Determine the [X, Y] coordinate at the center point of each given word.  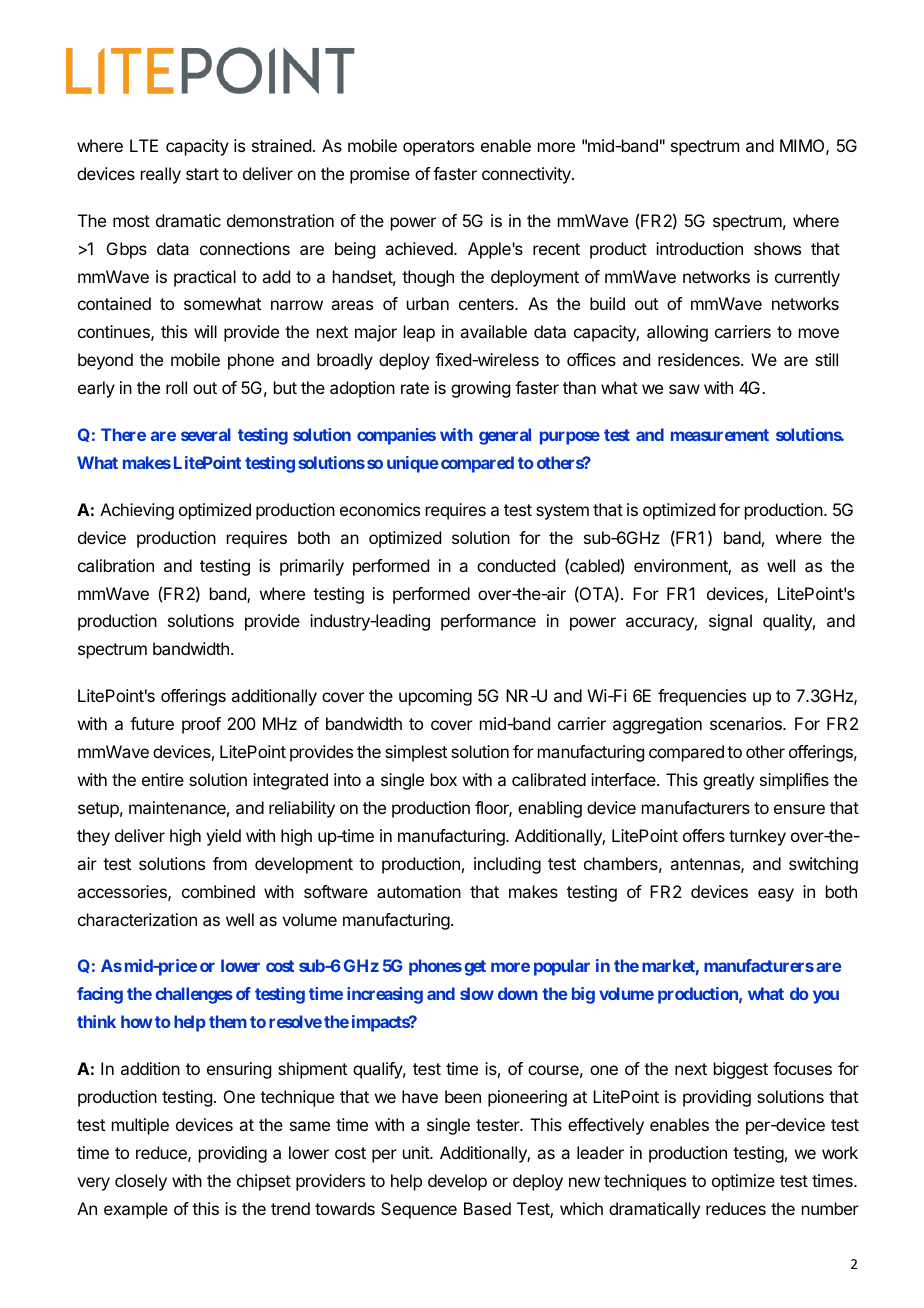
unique [413, 464]
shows [777, 248]
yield [223, 837]
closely [141, 1182]
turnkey [757, 837]
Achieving [137, 511]
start [202, 174]
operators [438, 148]
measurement [720, 435]
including [507, 865]
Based [487, 1208]
